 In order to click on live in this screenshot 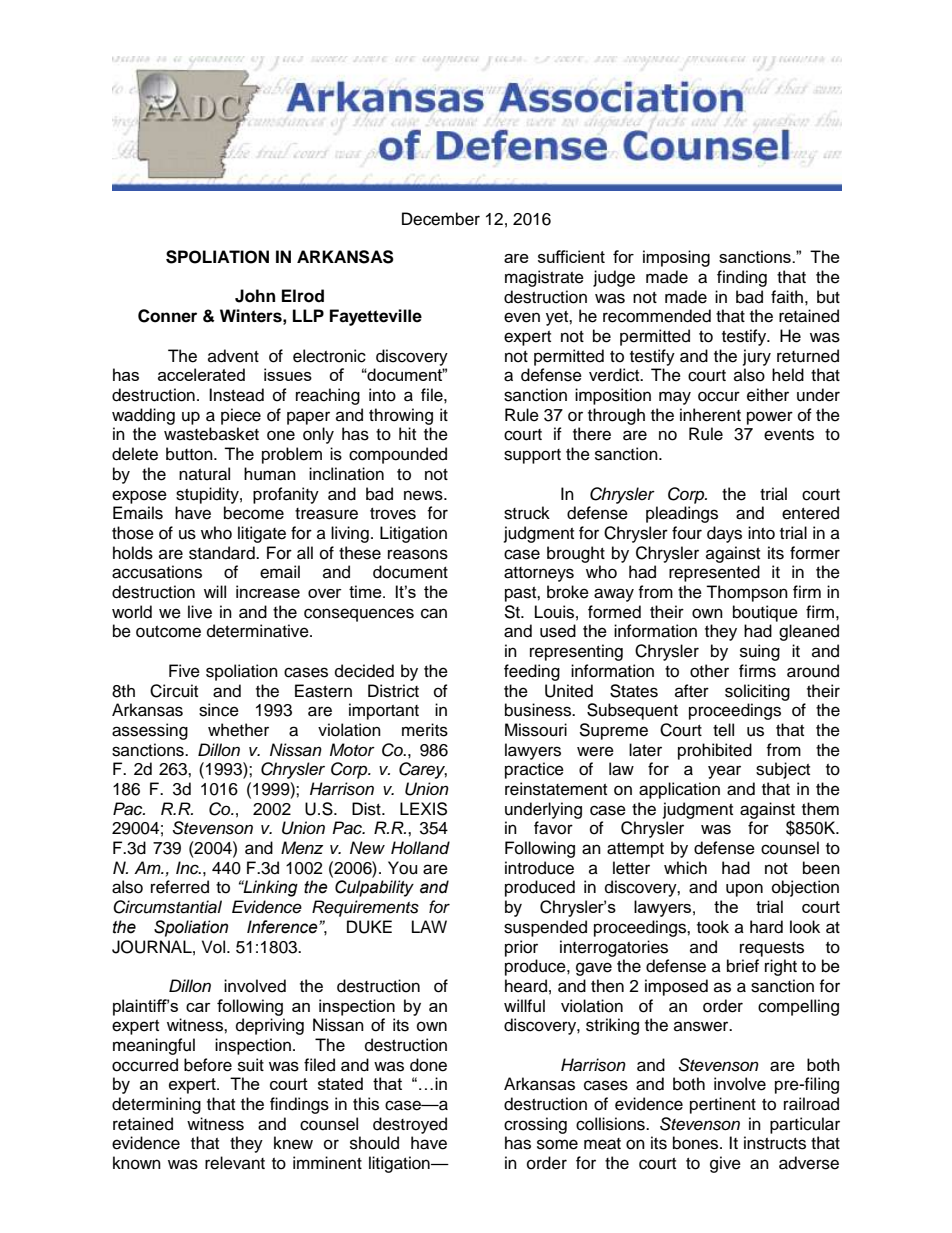, I will do `click(200, 612)`.
